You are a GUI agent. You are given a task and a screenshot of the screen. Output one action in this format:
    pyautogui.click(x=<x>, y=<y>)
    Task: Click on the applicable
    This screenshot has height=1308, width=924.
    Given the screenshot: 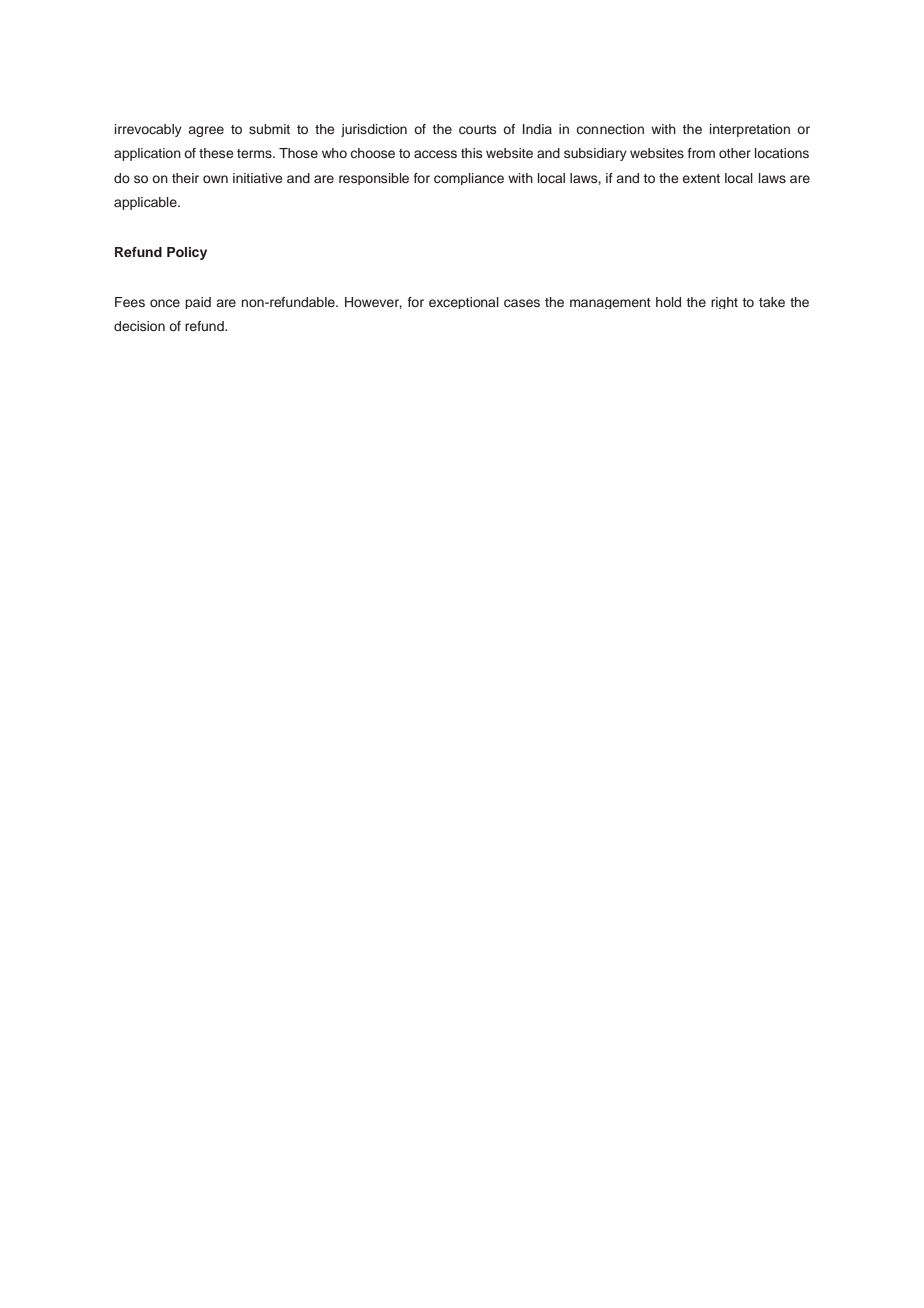 What is the action you would take?
    pyautogui.click(x=146, y=203)
